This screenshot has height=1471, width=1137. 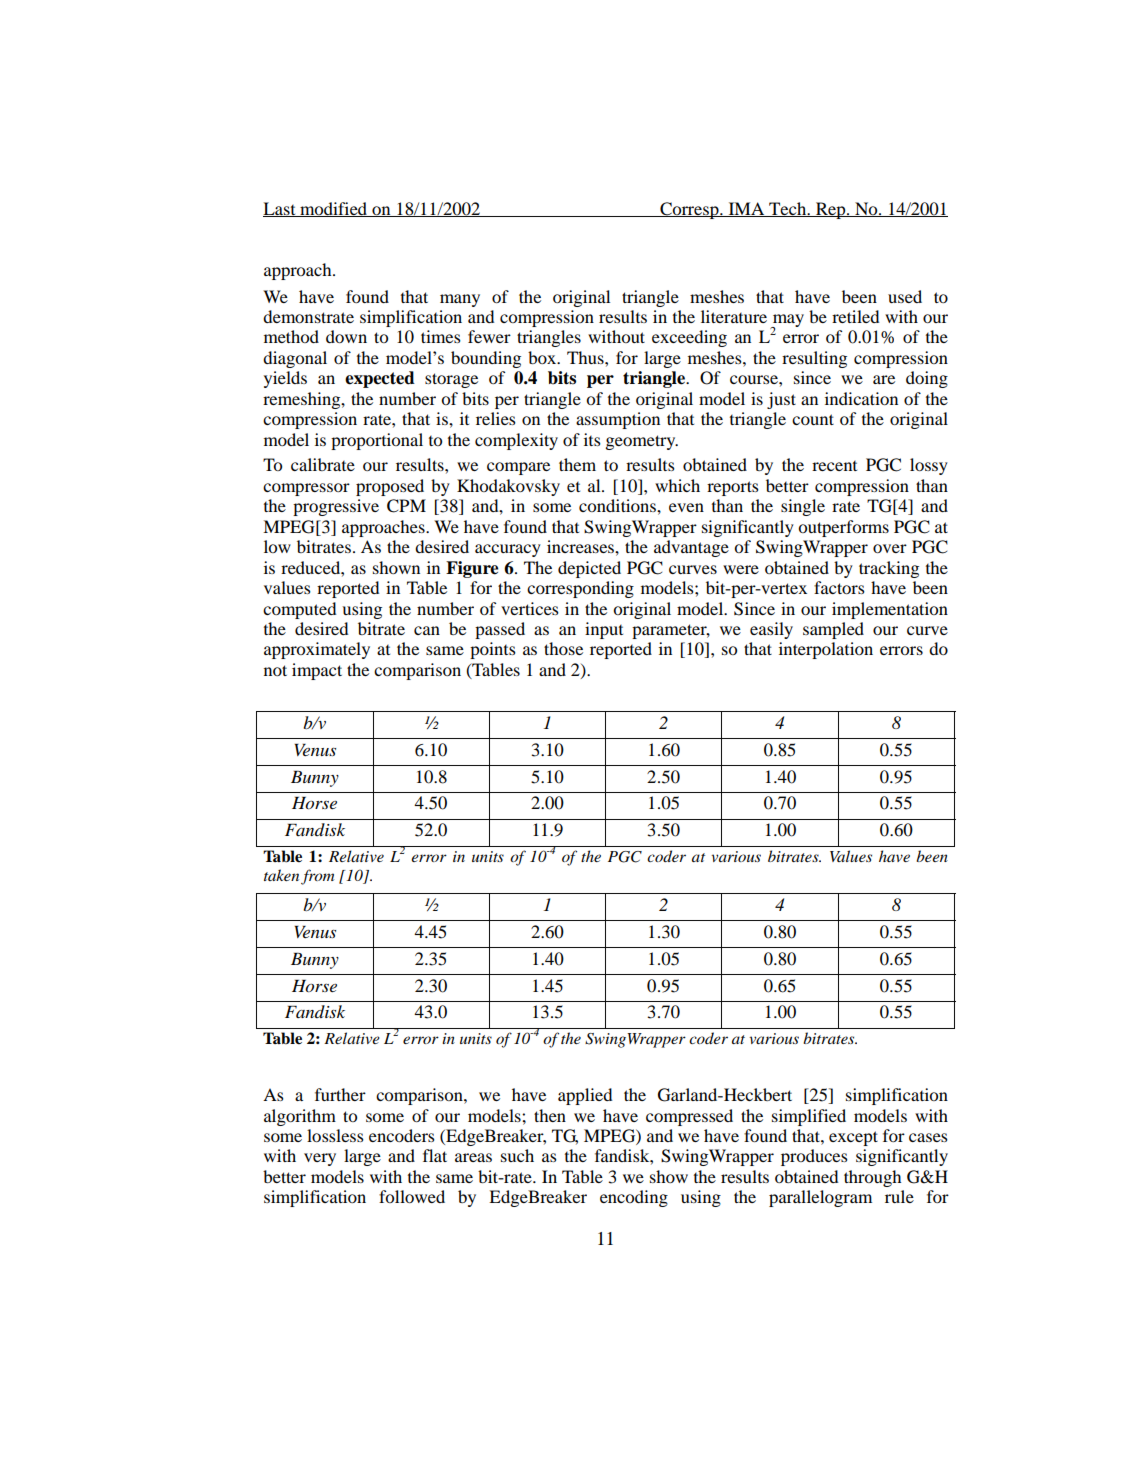 What do you see at coordinates (634, 1198) in the screenshot?
I see `encoding` at bounding box center [634, 1198].
